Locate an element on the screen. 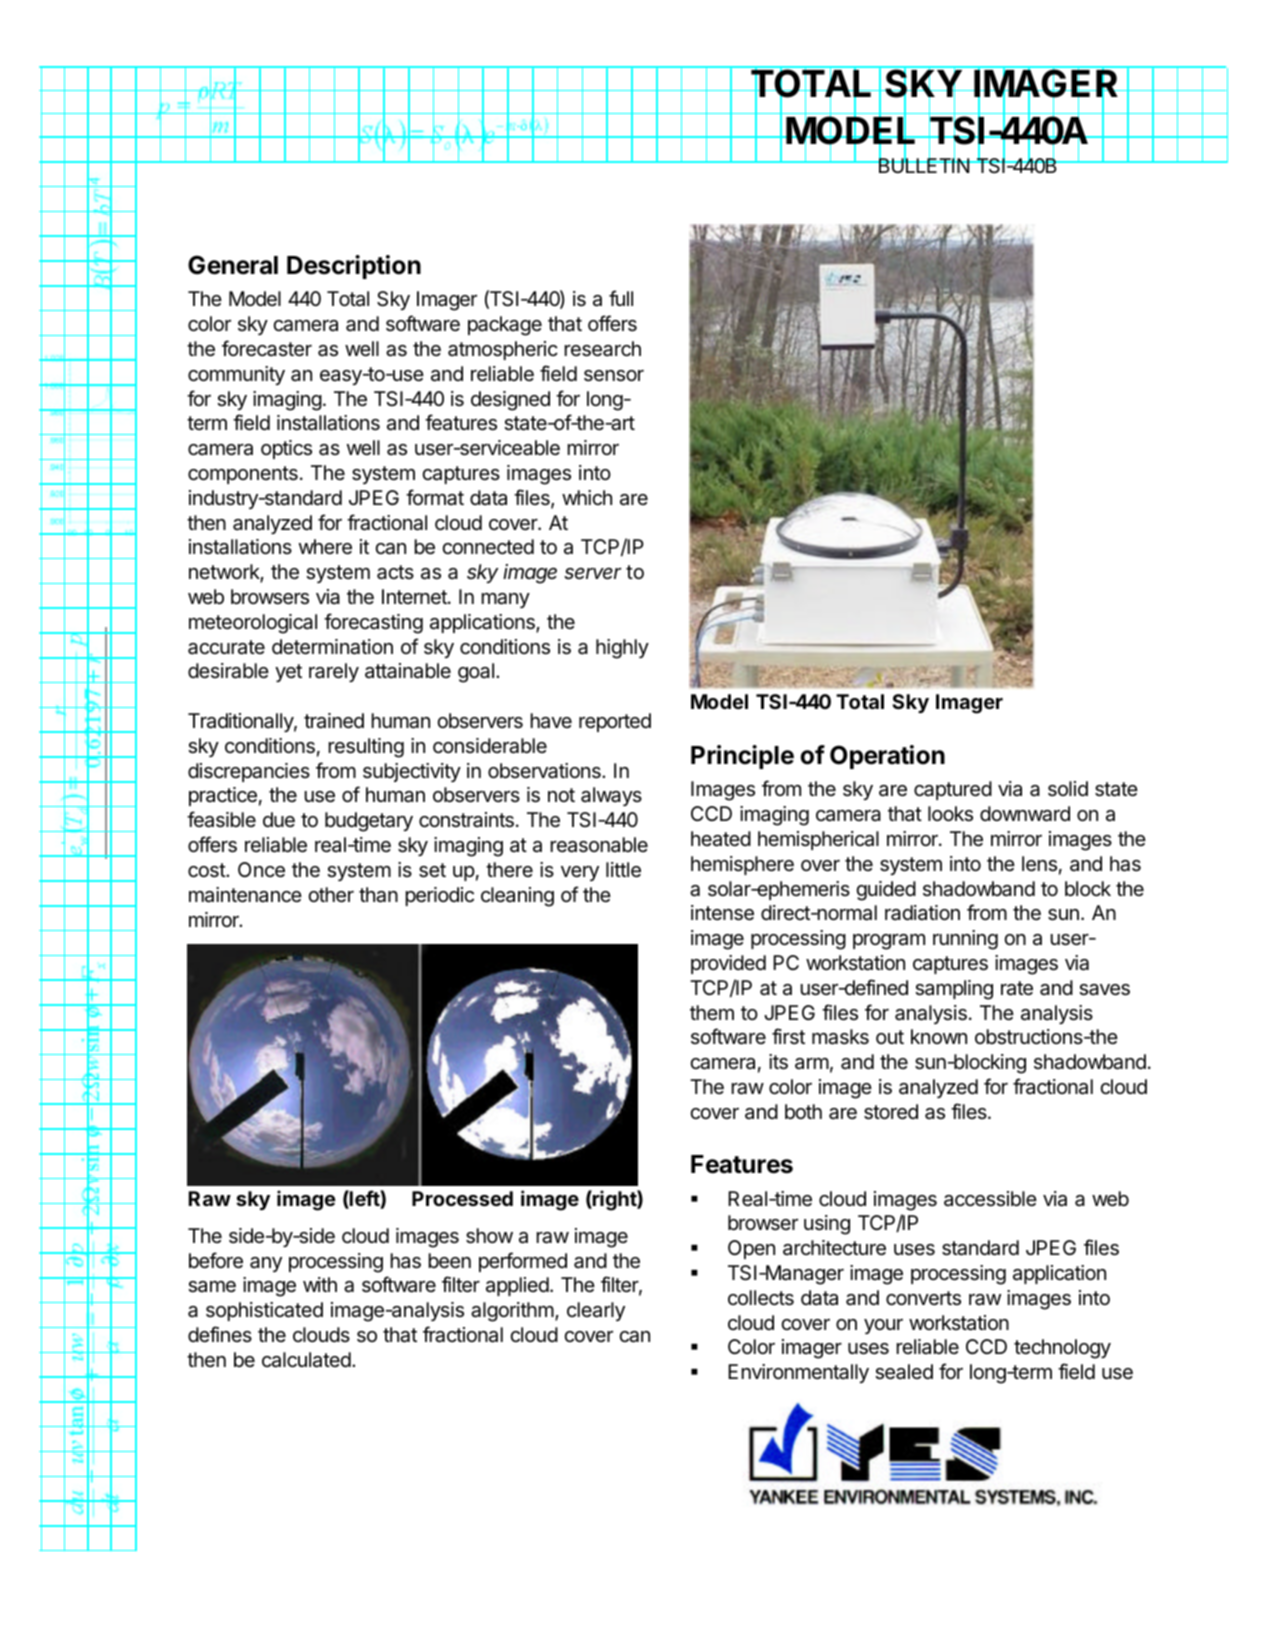 Image resolution: width=1265 pixels, height=1637 pixels. BULLETIN is located at coordinates (923, 165).
